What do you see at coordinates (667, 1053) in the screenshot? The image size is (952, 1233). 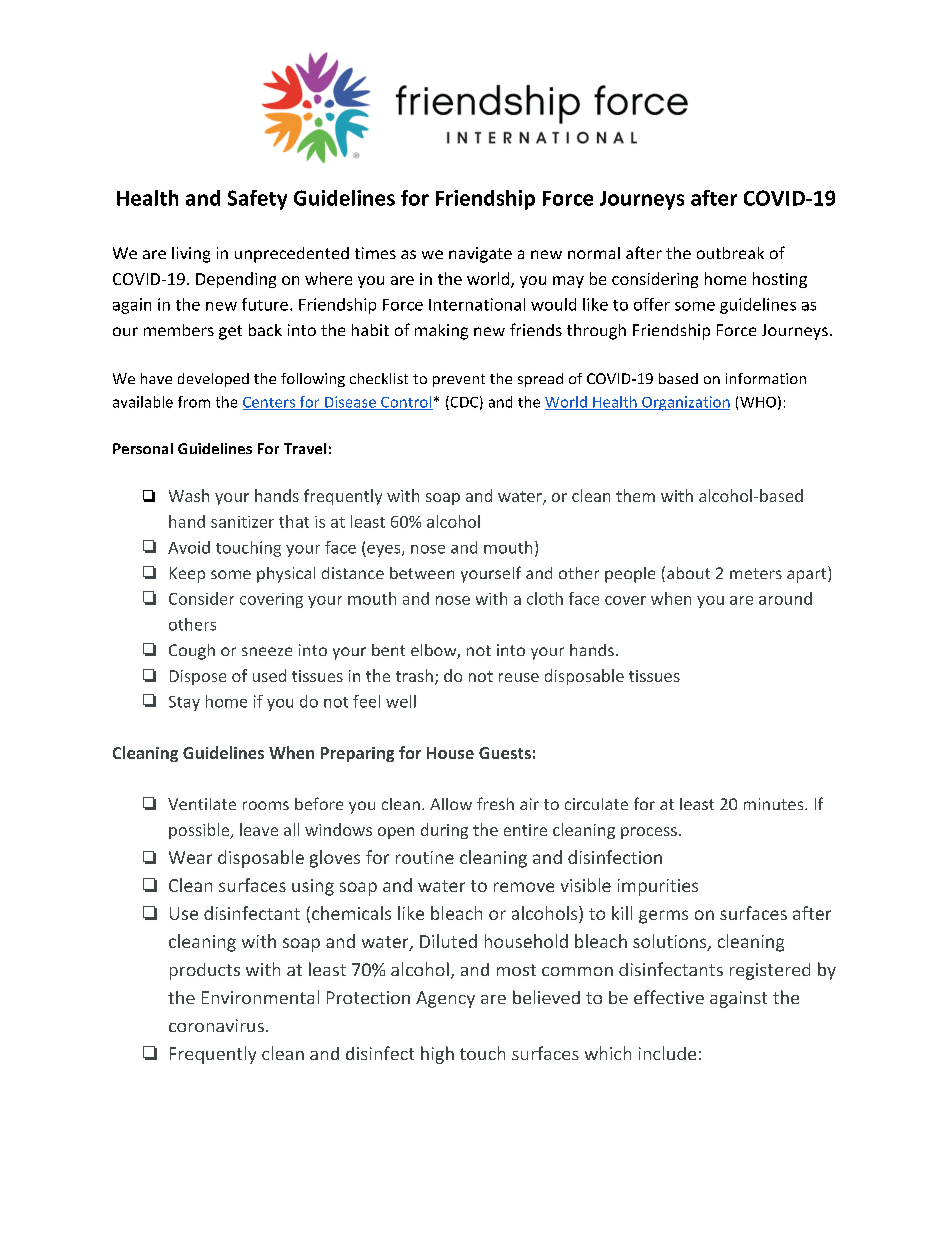 I see `include` at bounding box center [667, 1053].
